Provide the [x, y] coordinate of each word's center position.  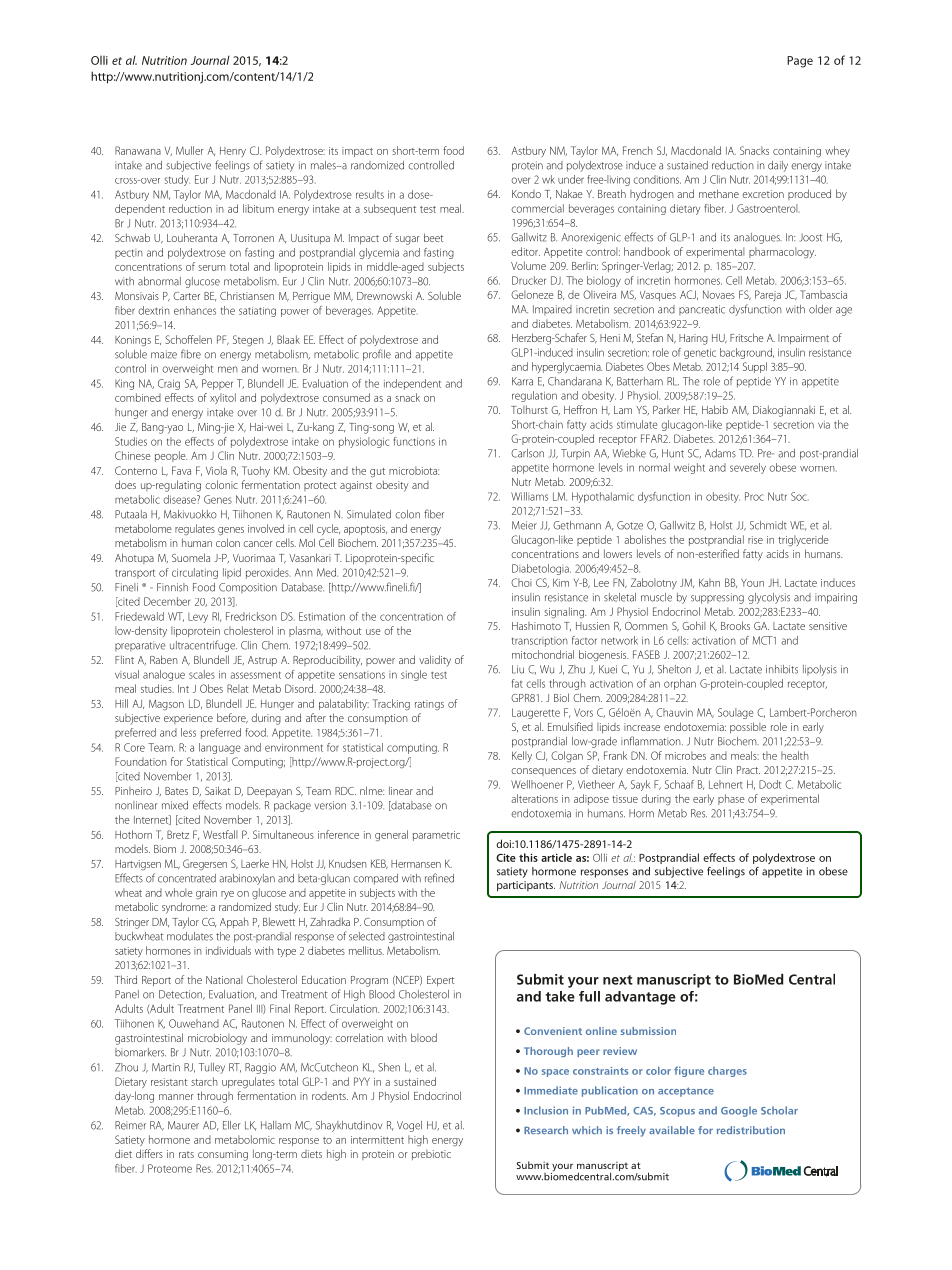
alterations [534, 798]
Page [800, 62]
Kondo [526, 194]
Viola [216, 470]
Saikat [218, 790]
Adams [720, 453]
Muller [189, 150]
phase [731, 799]
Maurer [183, 1125]
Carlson [527, 453]
